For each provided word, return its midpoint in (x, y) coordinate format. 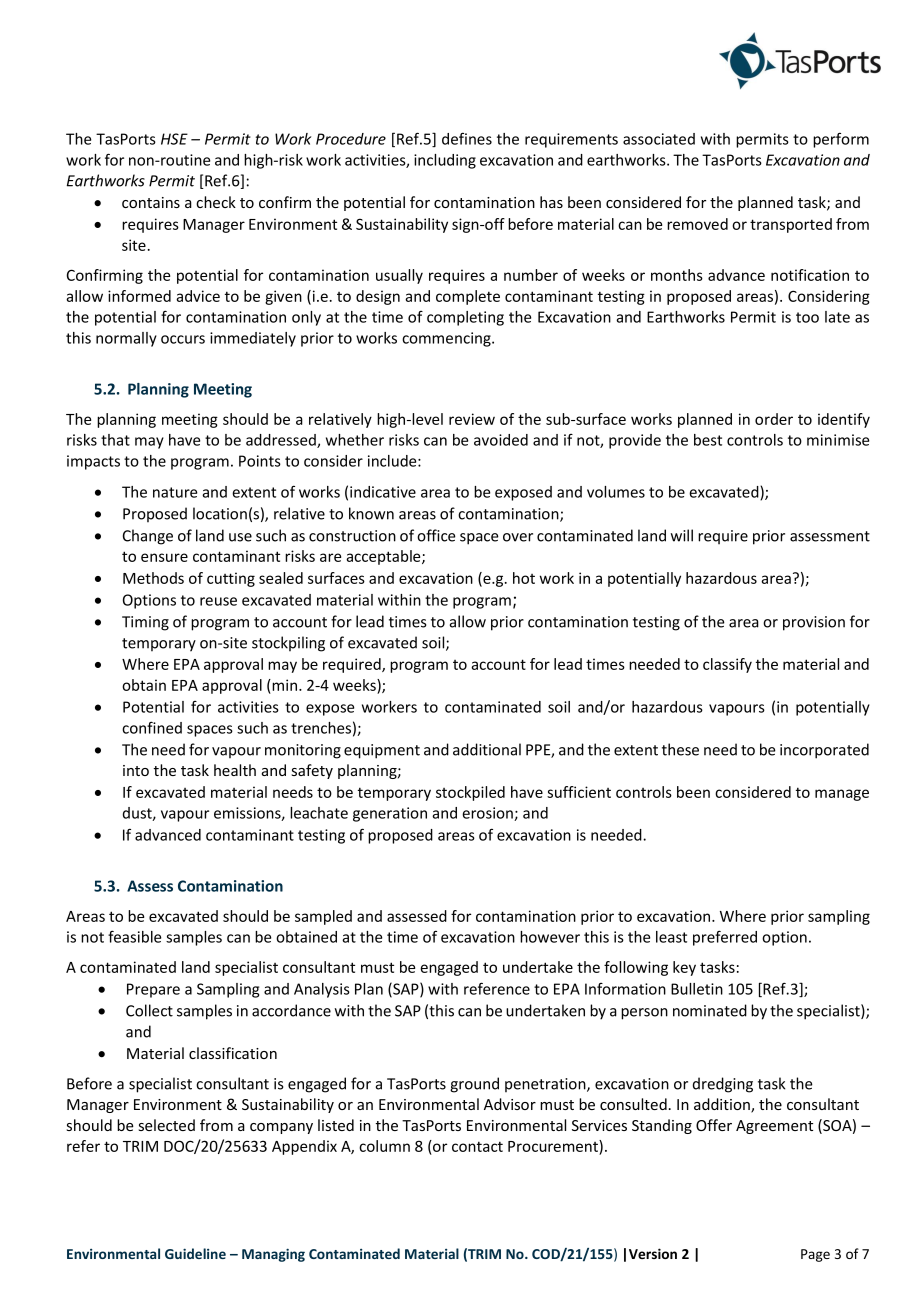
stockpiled (470, 793)
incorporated (824, 751)
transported (791, 225)
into (136, 770)
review (472, 419)
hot (524, 578)
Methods (153, 578)
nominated (710, 1010)
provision (814, 623)
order (774, 419)
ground (474, 1085)
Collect (149, 1010)
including (445, 161)
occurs (183, 339)
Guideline (195, 1253)
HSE (174, 139)
